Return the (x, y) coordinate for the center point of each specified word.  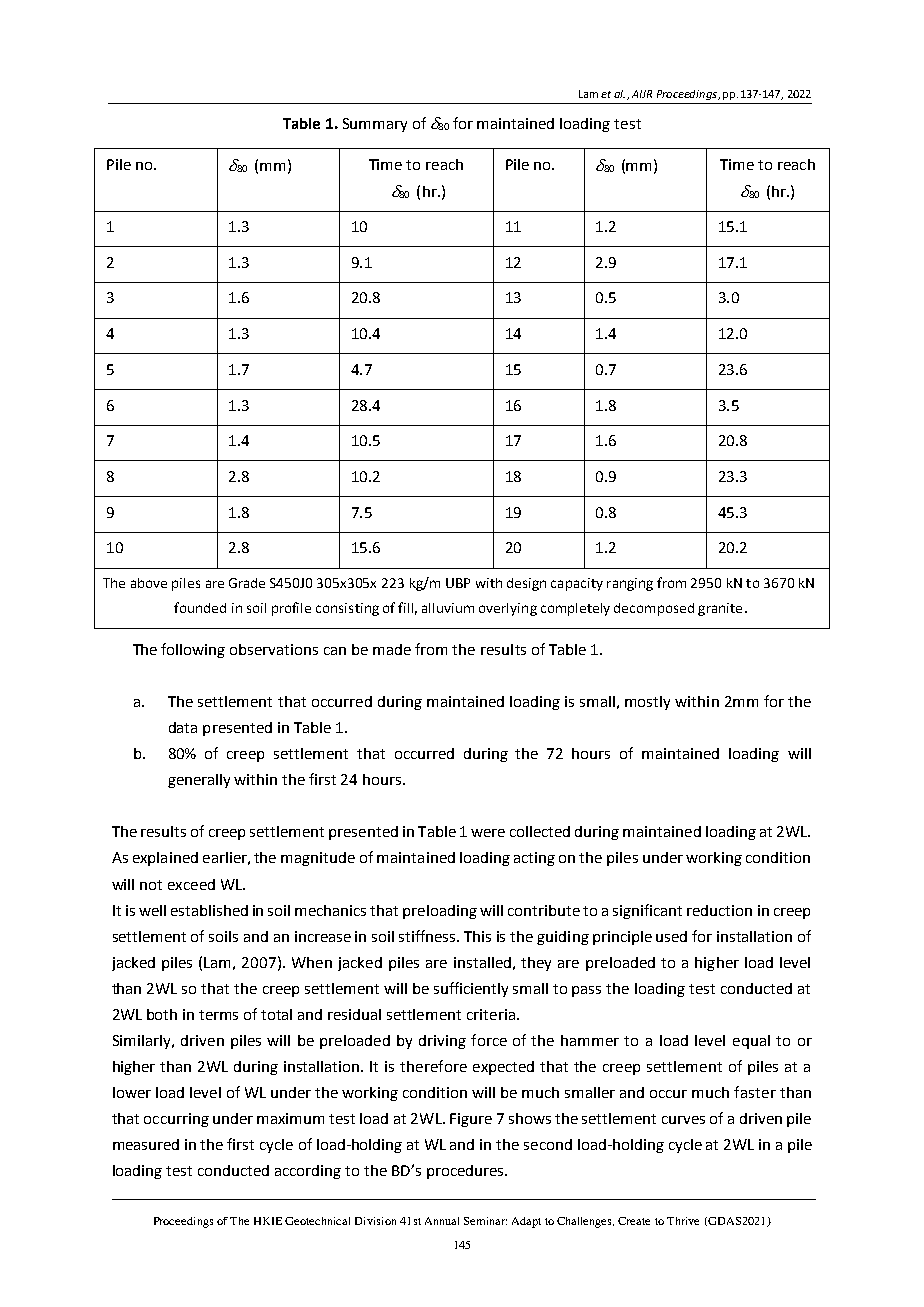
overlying (508, 609)
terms (218, 1015)
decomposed (654, 609)
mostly (647, 703)
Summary (375, 125)
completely (575, 609)
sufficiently (471, 989)
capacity (577, 584)
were (488, 833)
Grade (247, 583)
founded (200, 607)
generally (199, 781)
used (671, 936)
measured (146, 1144)
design (526, 584)
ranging (630, 584)
